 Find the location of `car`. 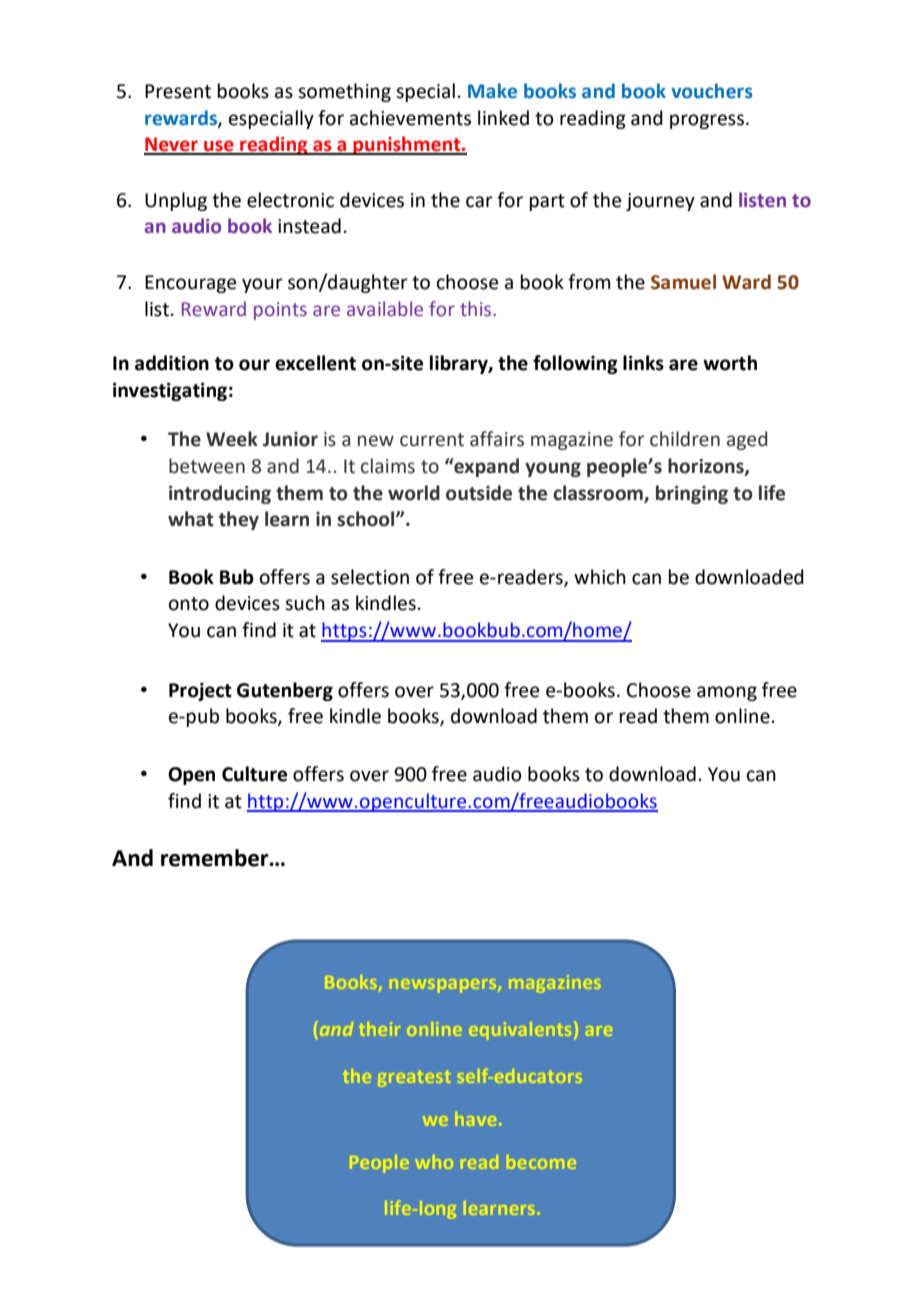

car is located at coordinates (479, 202).
